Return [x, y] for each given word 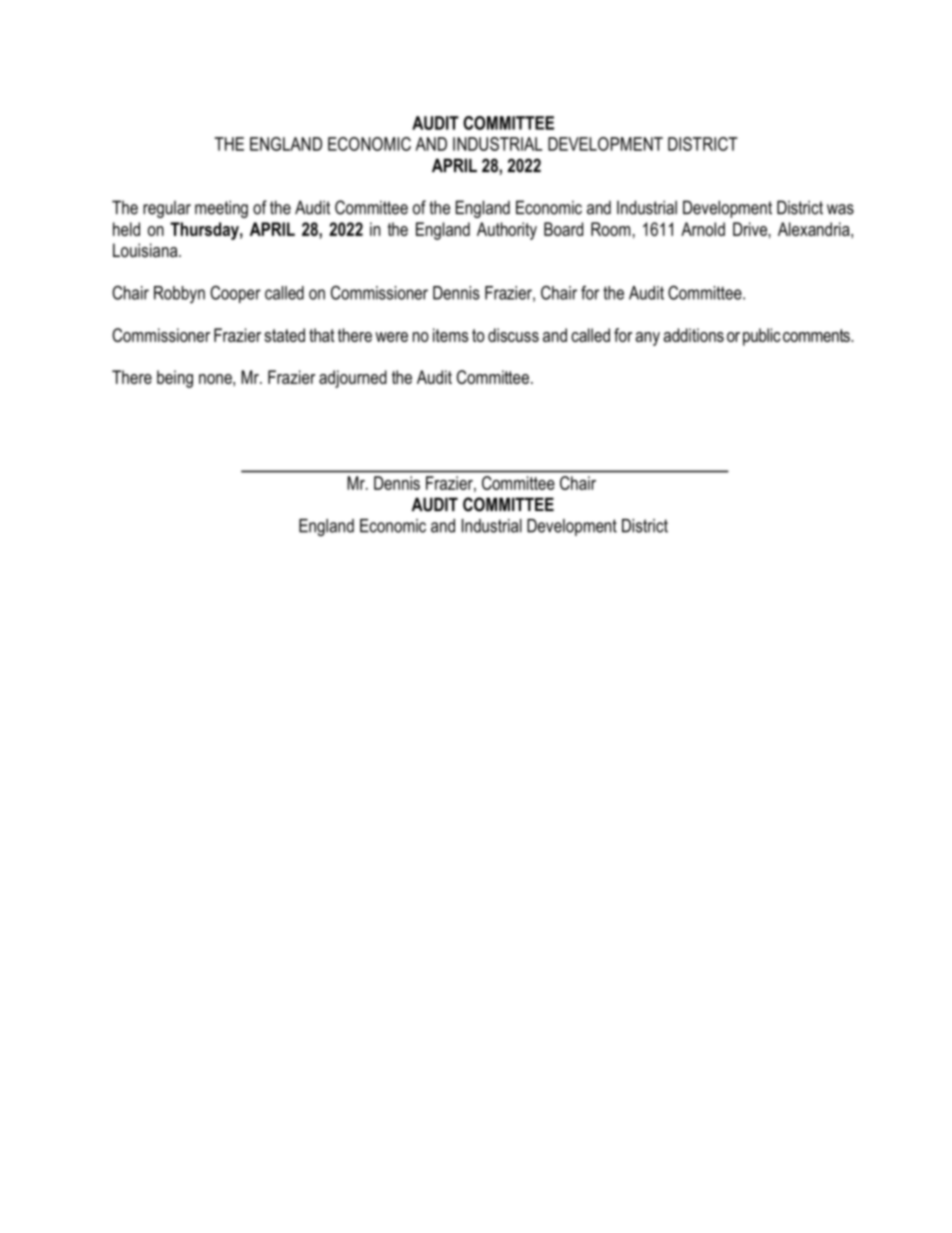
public [761, 337]
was [840, 209]
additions [693, 335]
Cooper [235, 294]
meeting [221, 209]
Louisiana [146, 250]
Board [563, 229]
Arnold [703, 229]
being [175, 379]
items [450, 335]
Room [610, 229]
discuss [513, 335]
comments [817, 335]
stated [284, 335]
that [322, 335]
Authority [507, 231]
